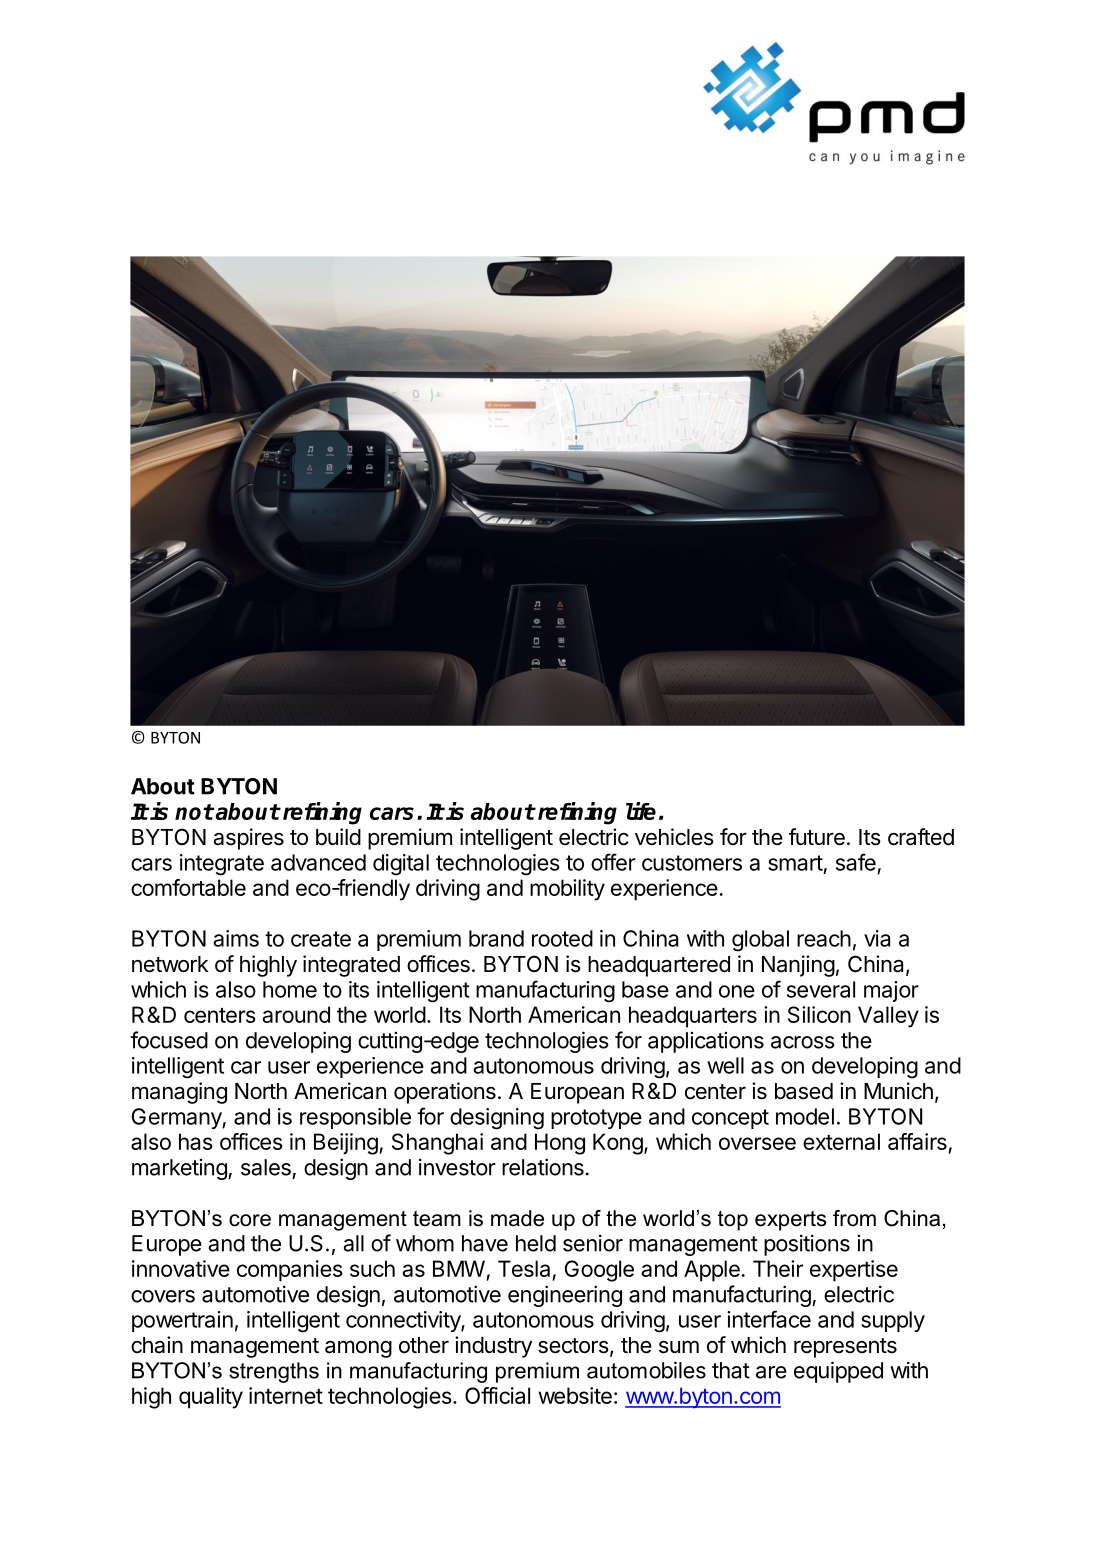 The height and width of the screenshot is (1549, 1095). I want to click on core, so click(250, 1220).
